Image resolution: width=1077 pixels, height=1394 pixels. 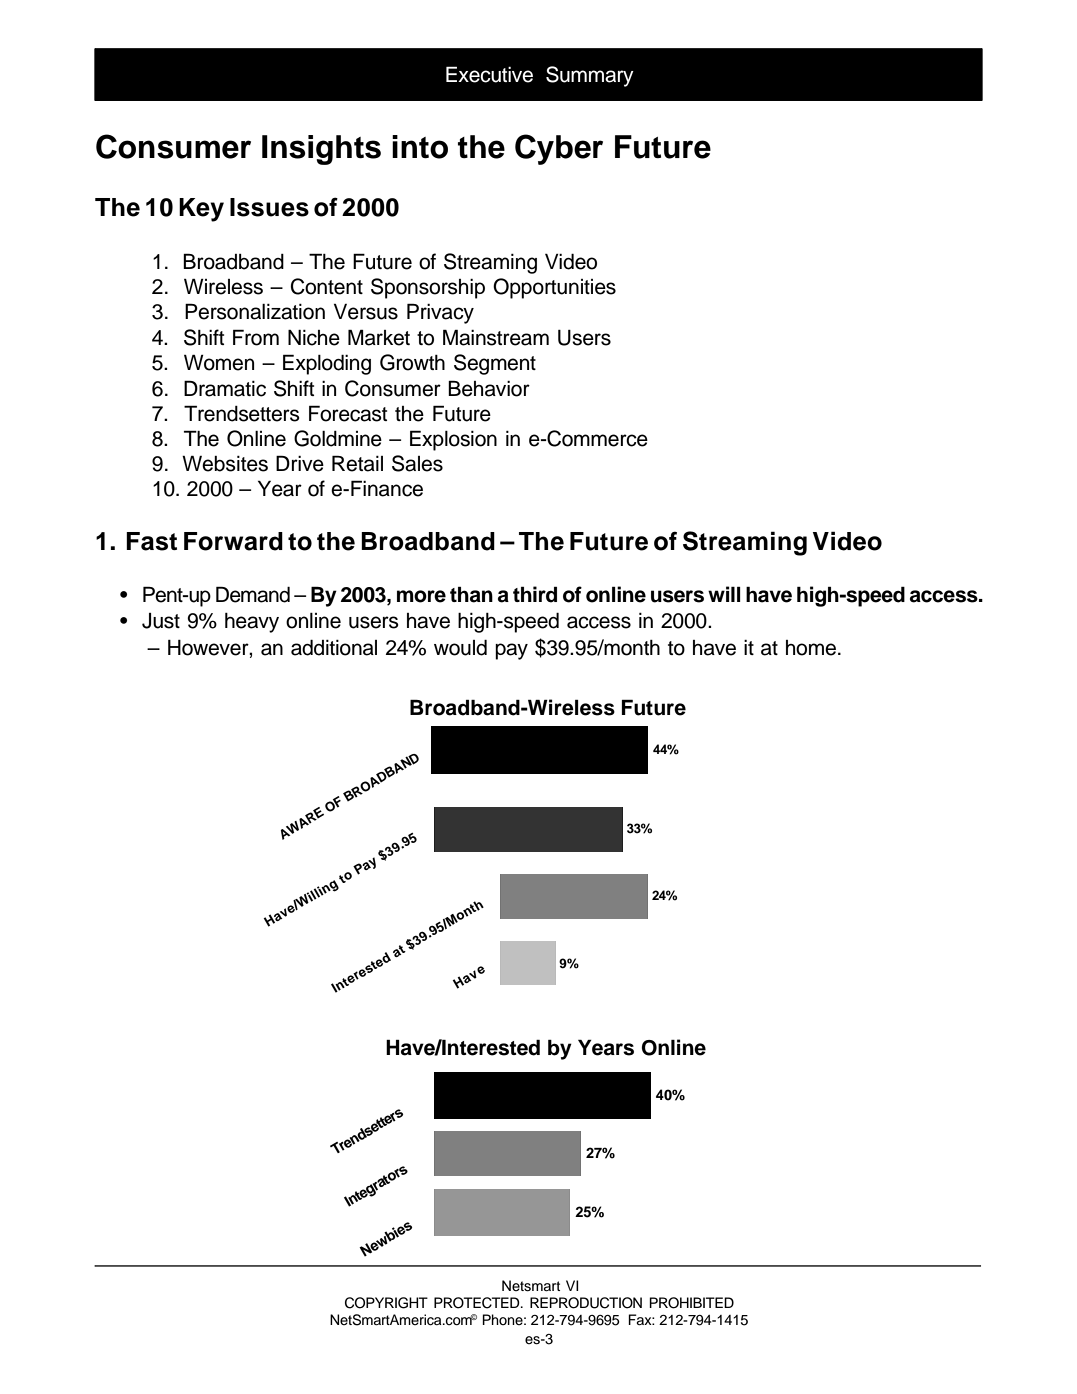 I want to click on would, so click(x=460, y=647).
